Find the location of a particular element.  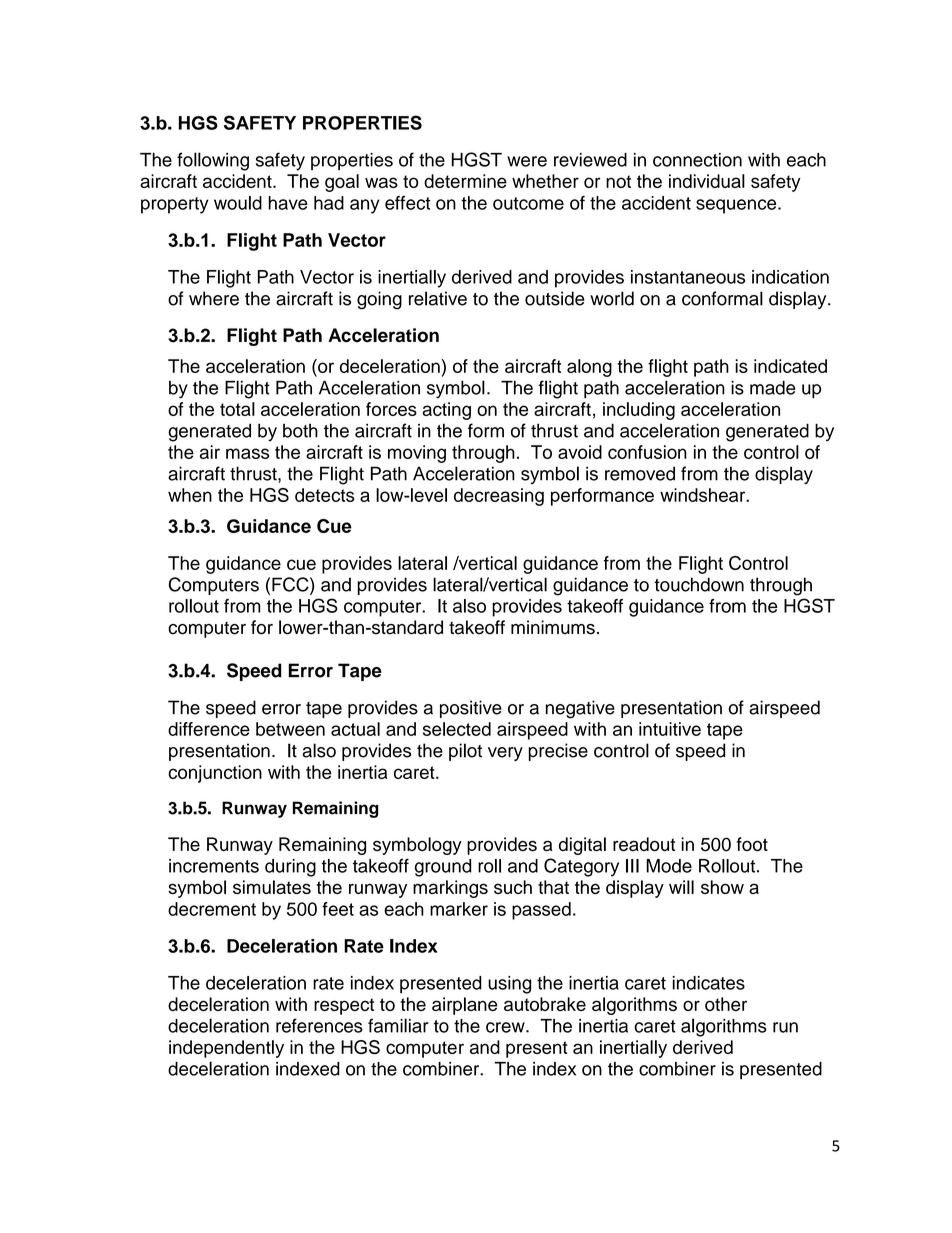

conjunction is located at coordinates (215, 774).
